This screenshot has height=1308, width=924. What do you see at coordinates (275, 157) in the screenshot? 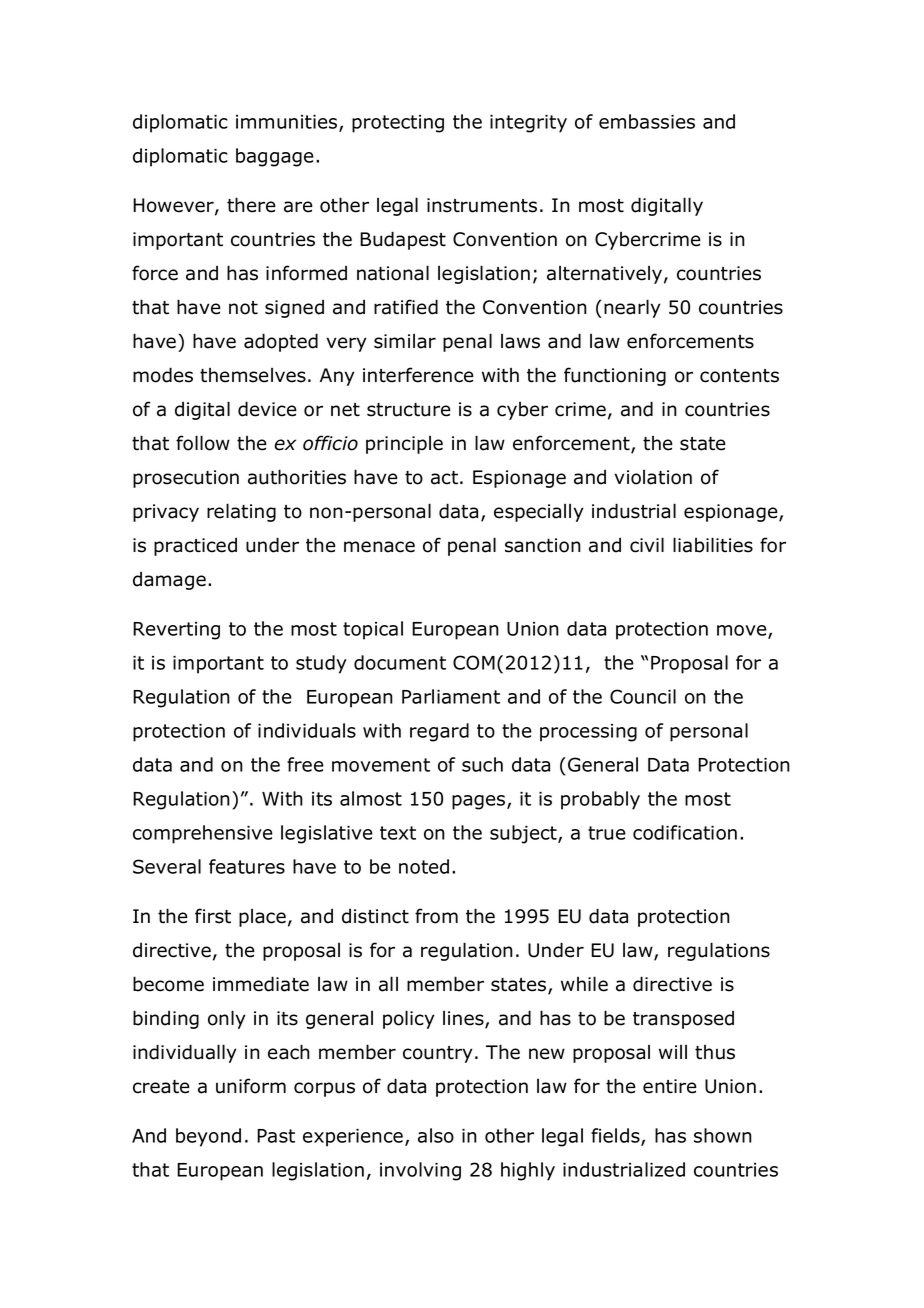
I see `baggage` at bounding box center [275, 157].
